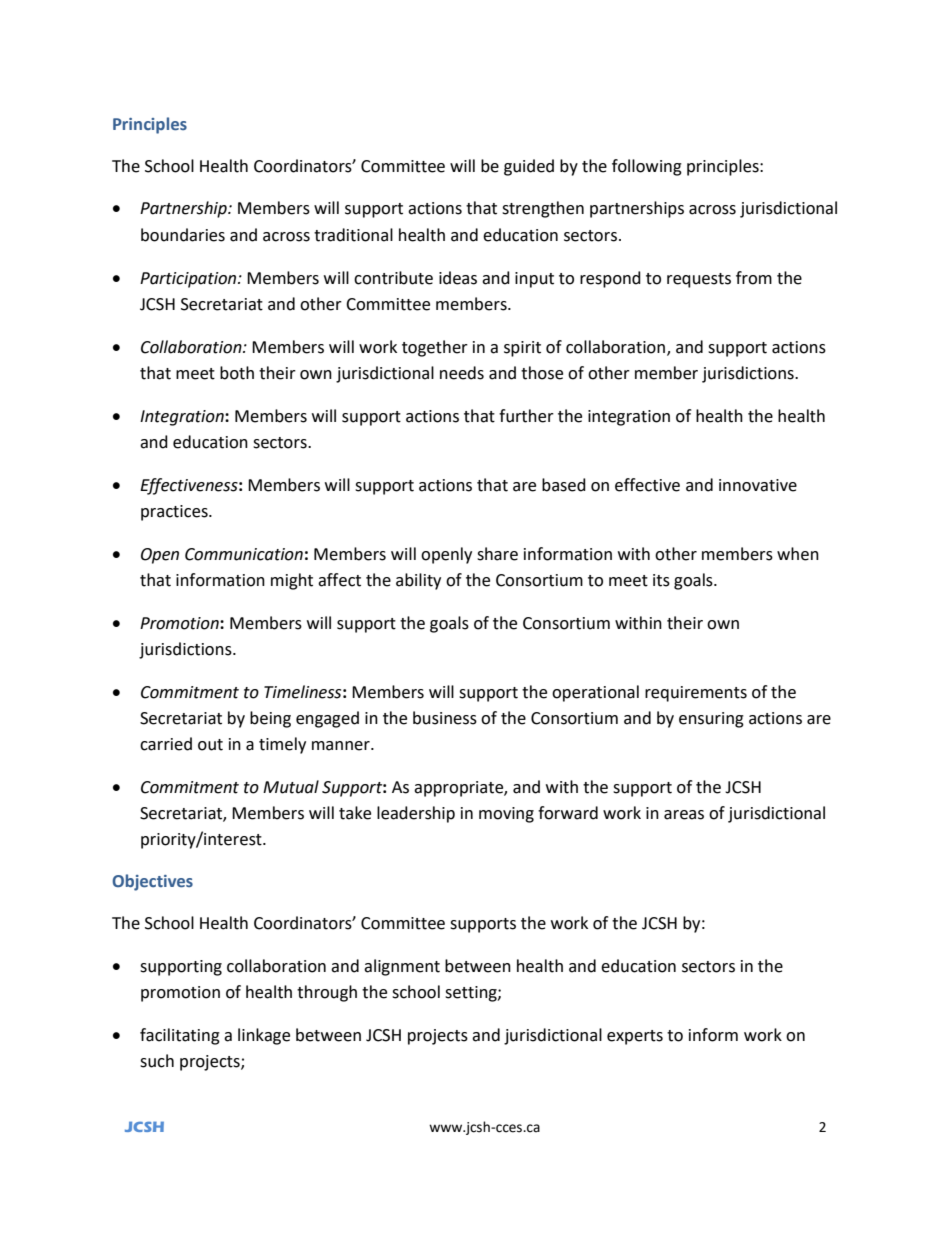 This screenshot has height=1233, width=952. What do you see at coordinates (183, 235) in the screenshot?
I see `boundaries` at bounding box center [183, 235].
